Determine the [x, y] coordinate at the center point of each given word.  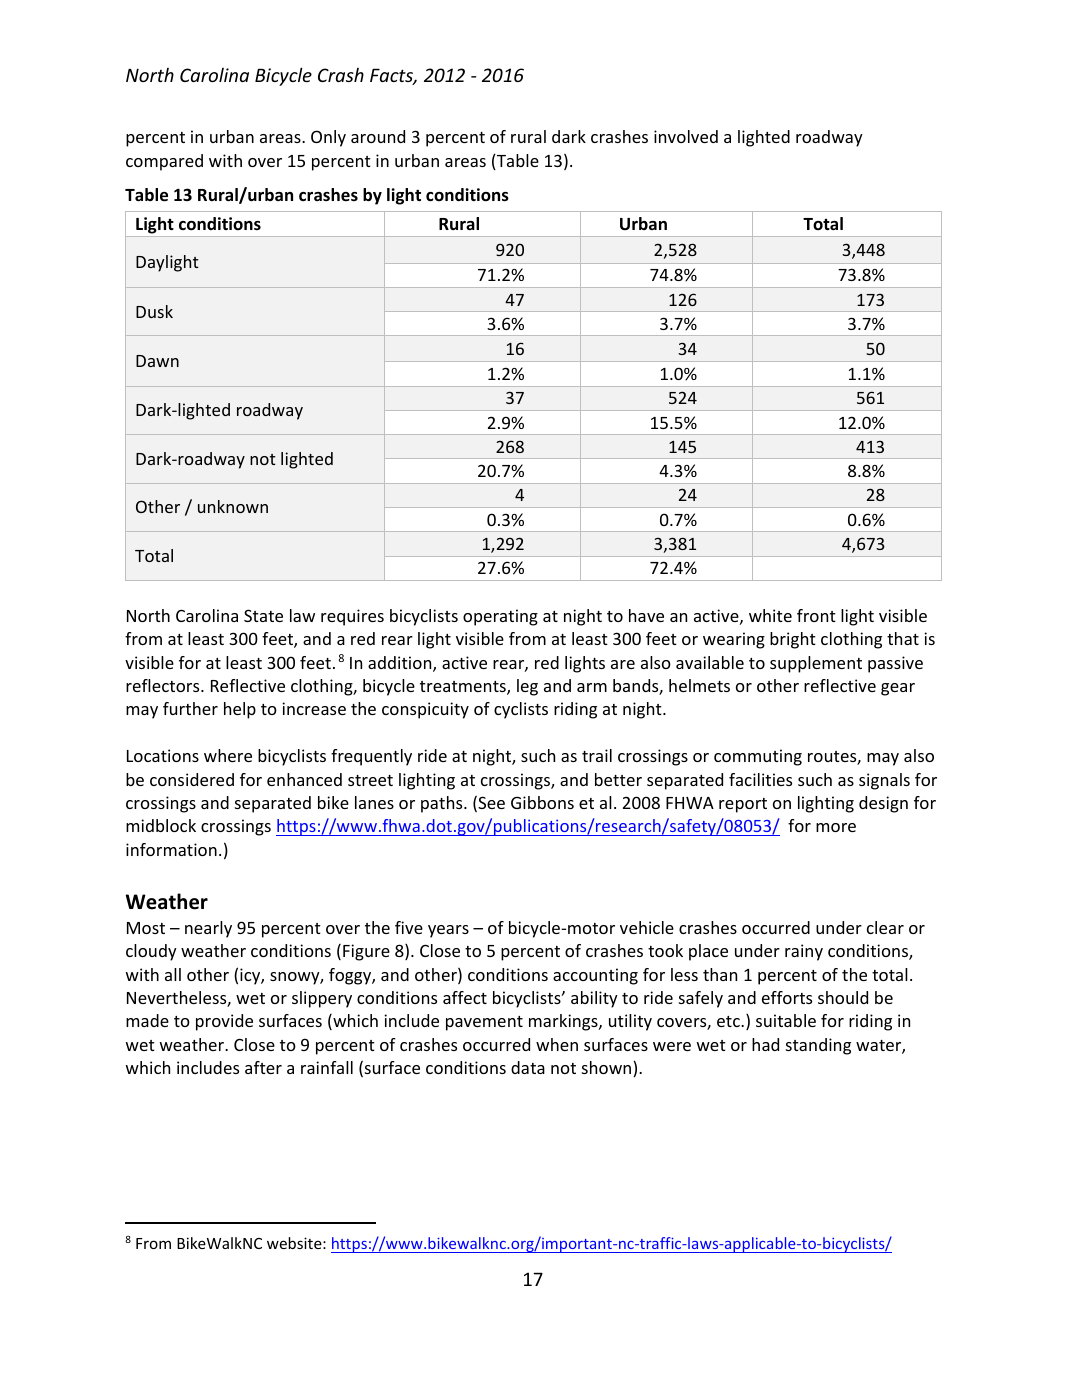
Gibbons [542, 802]
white [770, 615]
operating [500, 617]
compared [164, 162]
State [263, 615]
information [171, 849]
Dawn [157, 361]
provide [224, 1022]
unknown [233, 506]
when [557, 1044]
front [816, 615]
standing [818, 1046]
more [836, 827]
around [378, 136]
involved [686, 136]
